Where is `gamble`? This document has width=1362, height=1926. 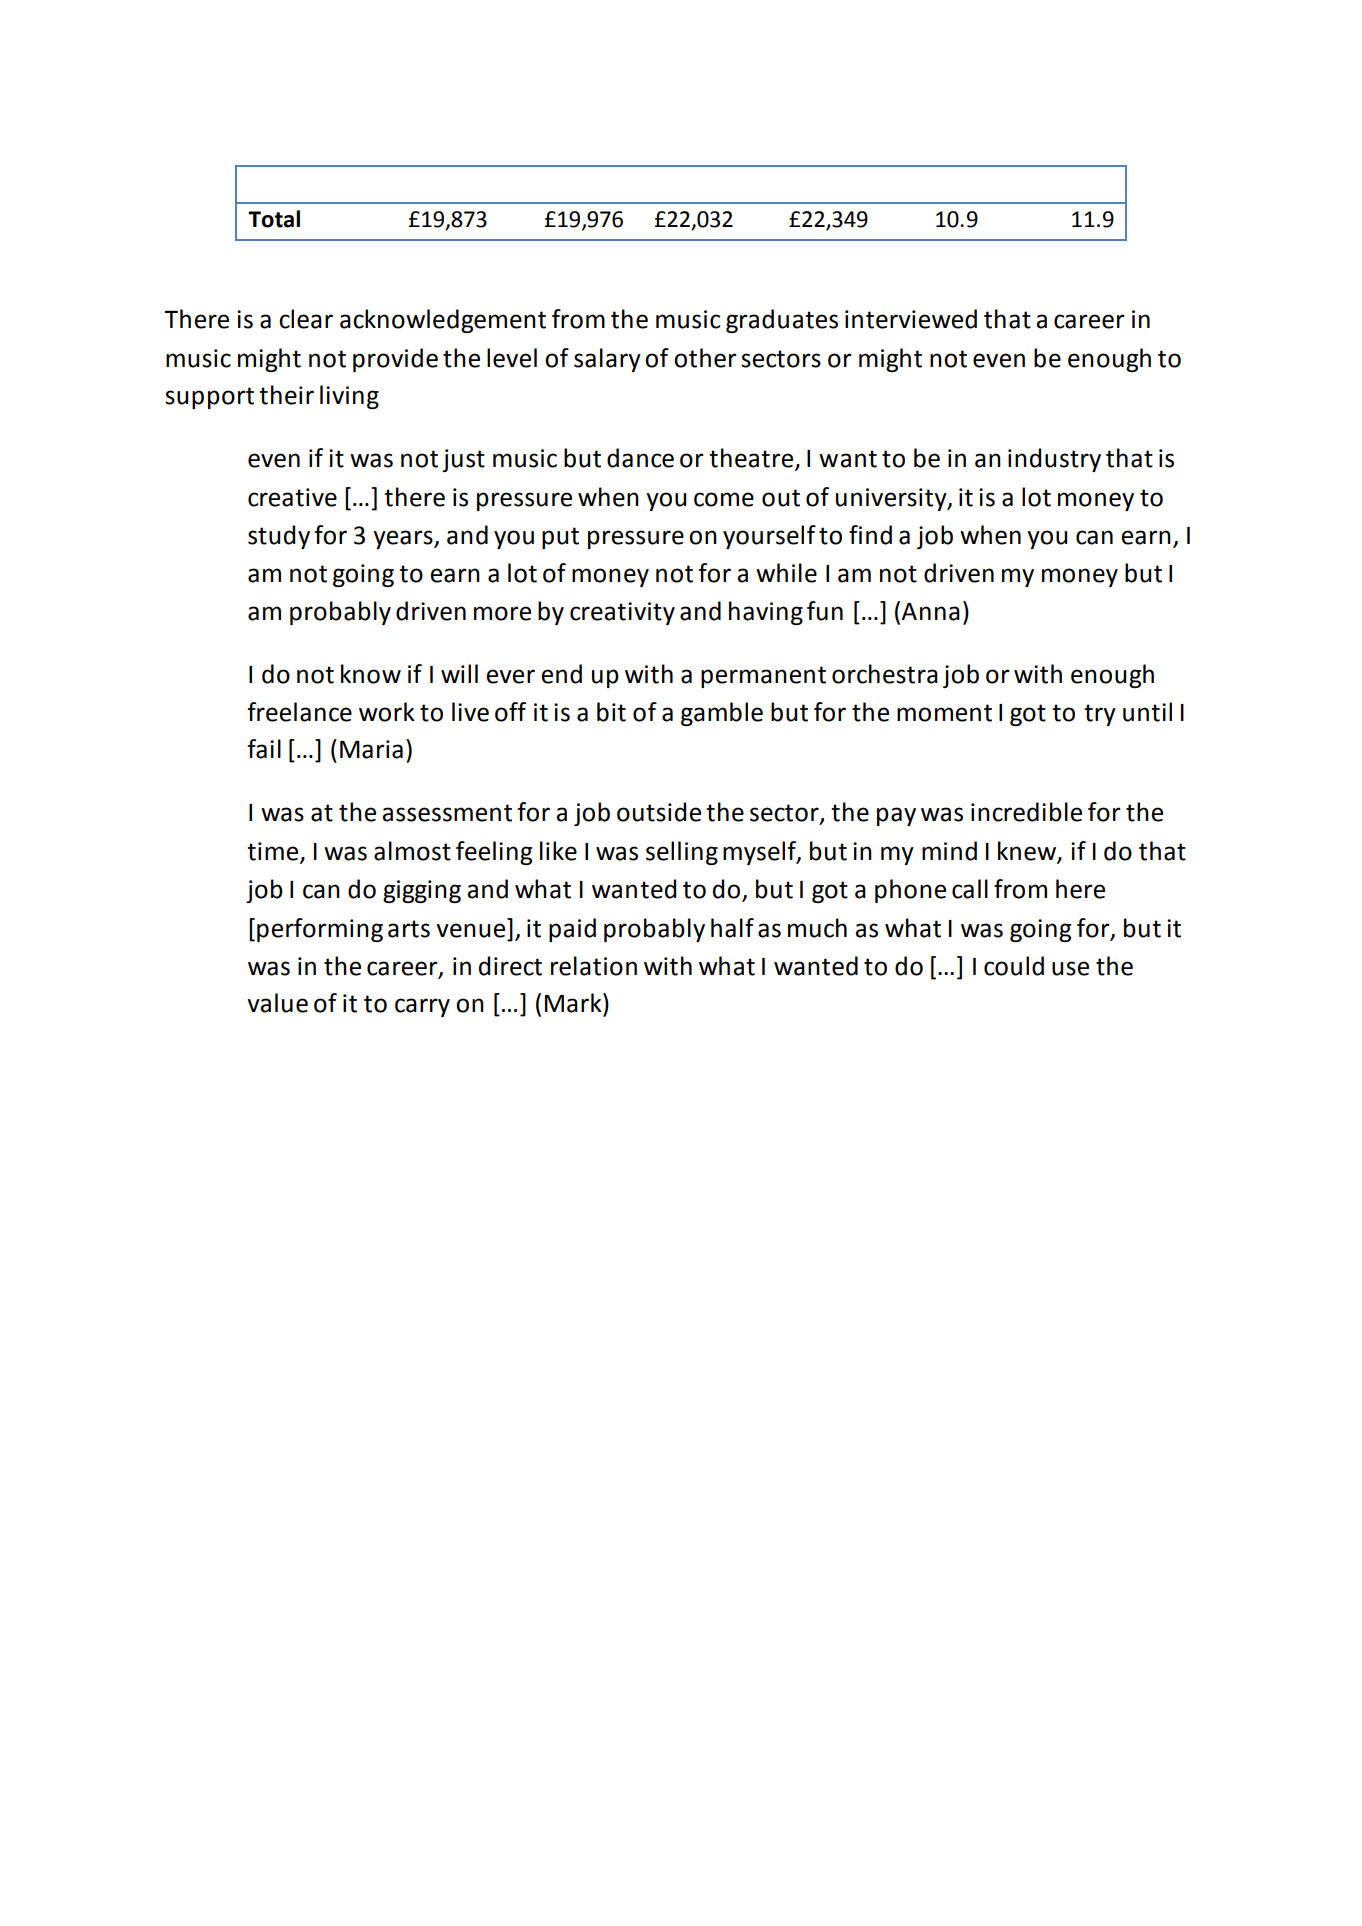 gamble is located at coordinates (722, 714).
